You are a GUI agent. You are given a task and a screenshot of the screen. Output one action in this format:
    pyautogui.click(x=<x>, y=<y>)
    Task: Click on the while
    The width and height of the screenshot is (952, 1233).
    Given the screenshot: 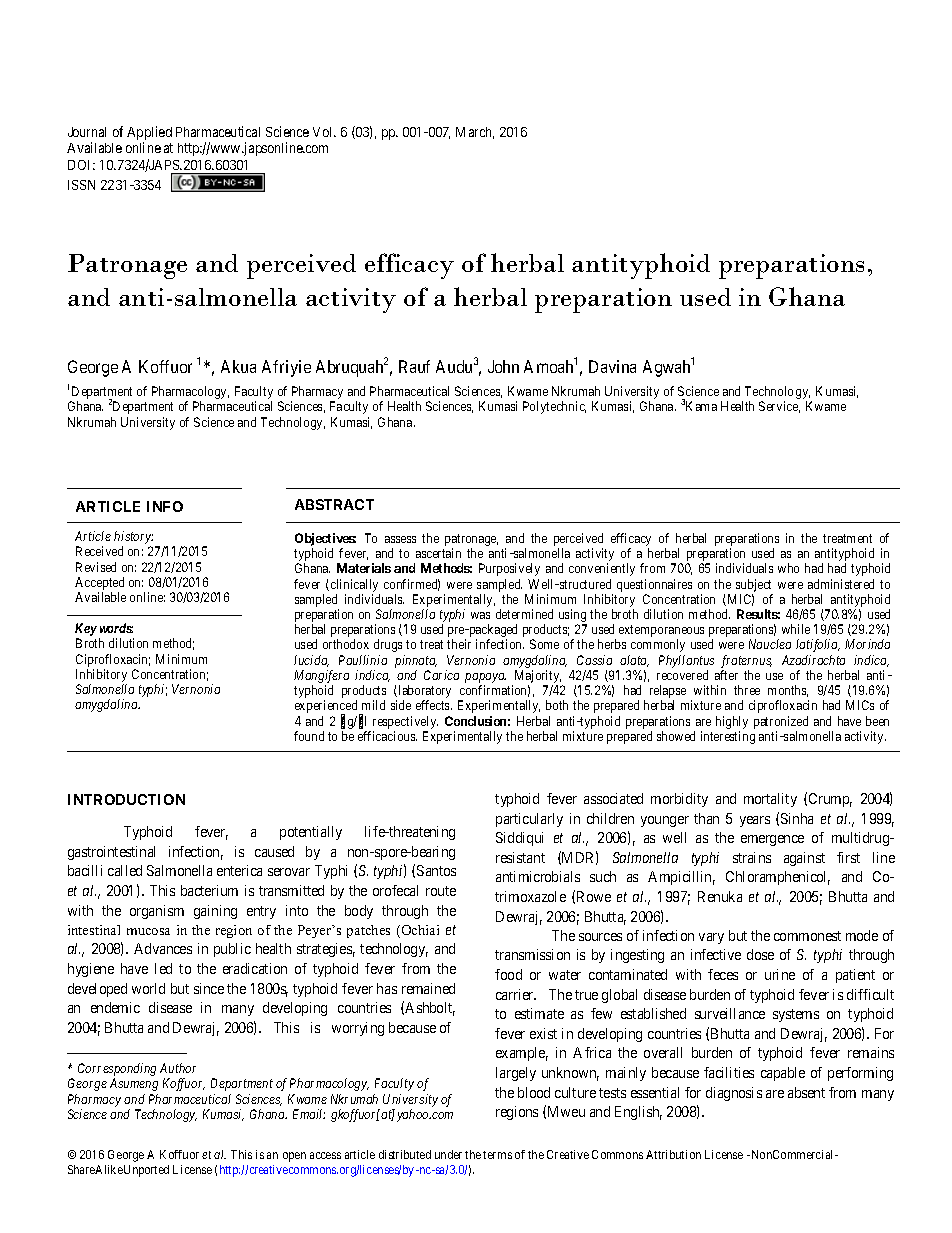 What is the action you would take?
    pyautogui.click(x=796, y=629)
